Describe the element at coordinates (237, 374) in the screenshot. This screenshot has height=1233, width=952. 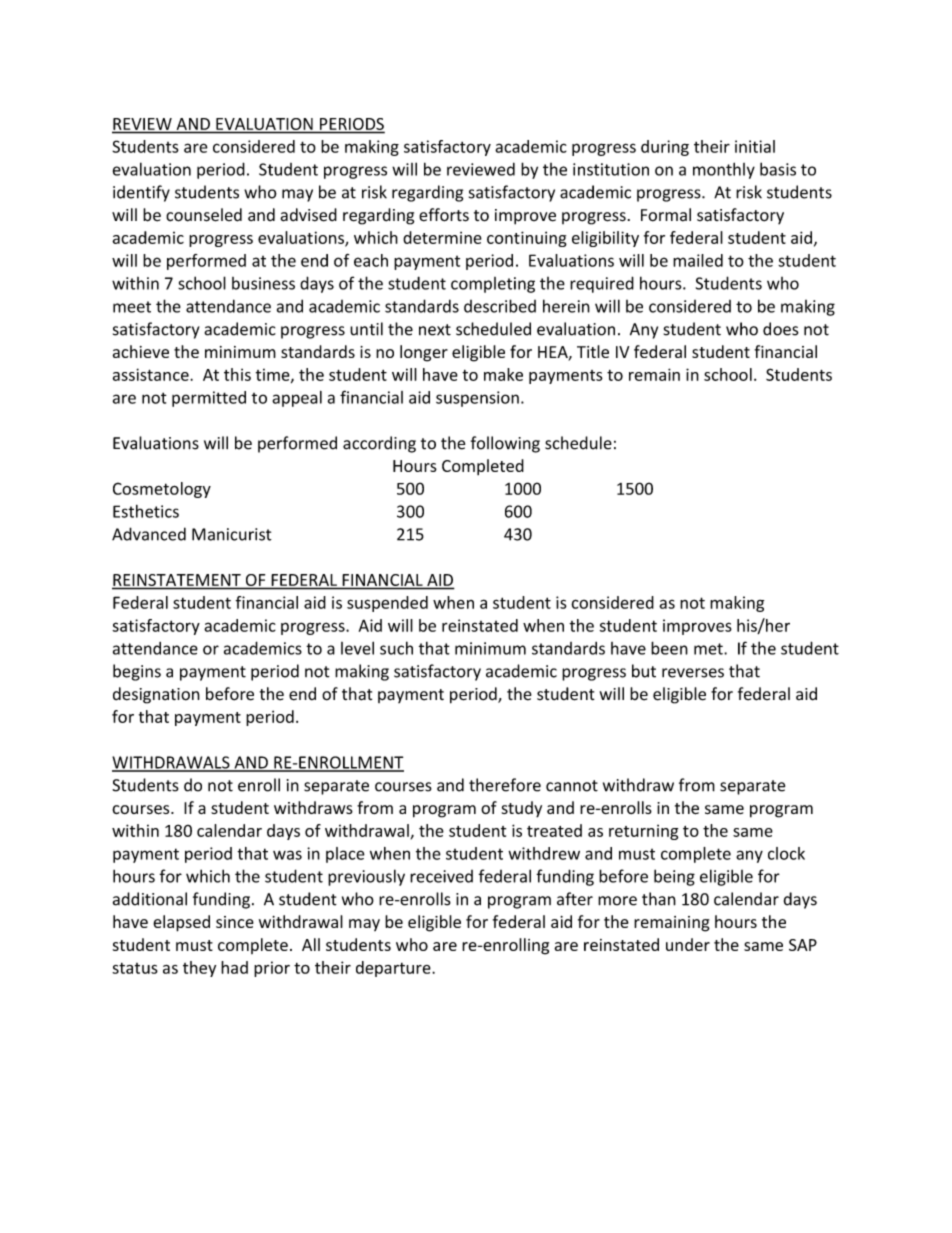
I see `this` at that location.
